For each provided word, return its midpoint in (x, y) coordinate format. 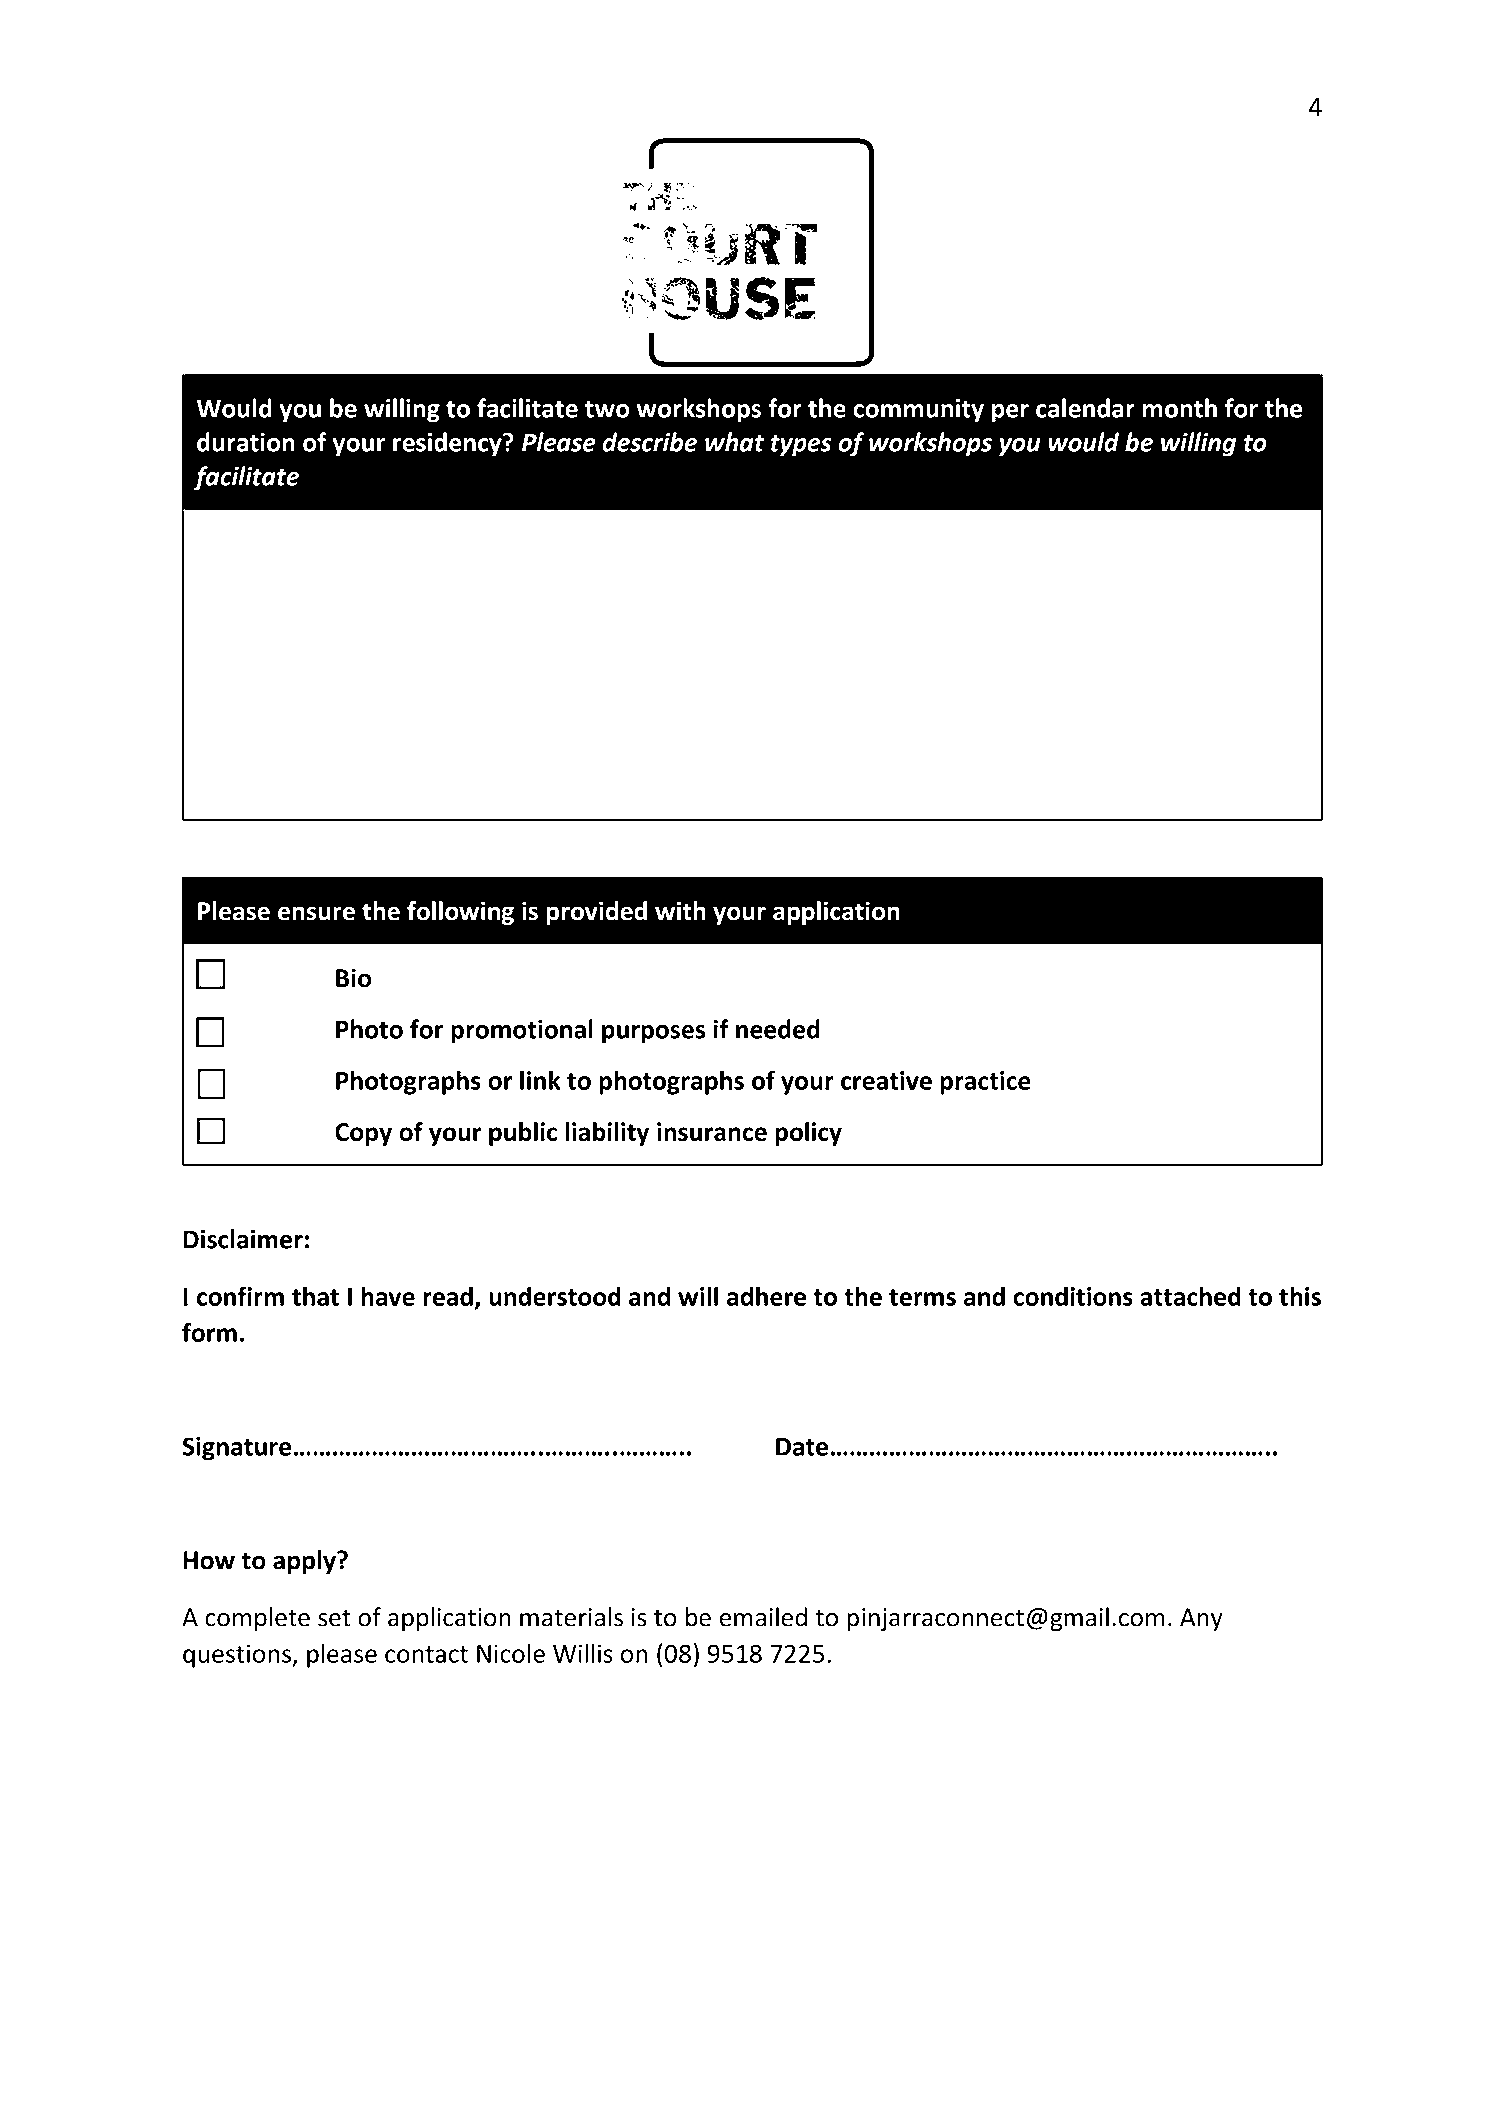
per (1010, 413)
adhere (766, 1296)
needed (778, 1029)
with (680, 911)
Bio (353, 978)
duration (246, 442)
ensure (316, 913)
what (734, 442)
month (1180, 408)
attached (1190, 1296)
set (334, 1618)
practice (985, 1083)
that (315, 1296)
